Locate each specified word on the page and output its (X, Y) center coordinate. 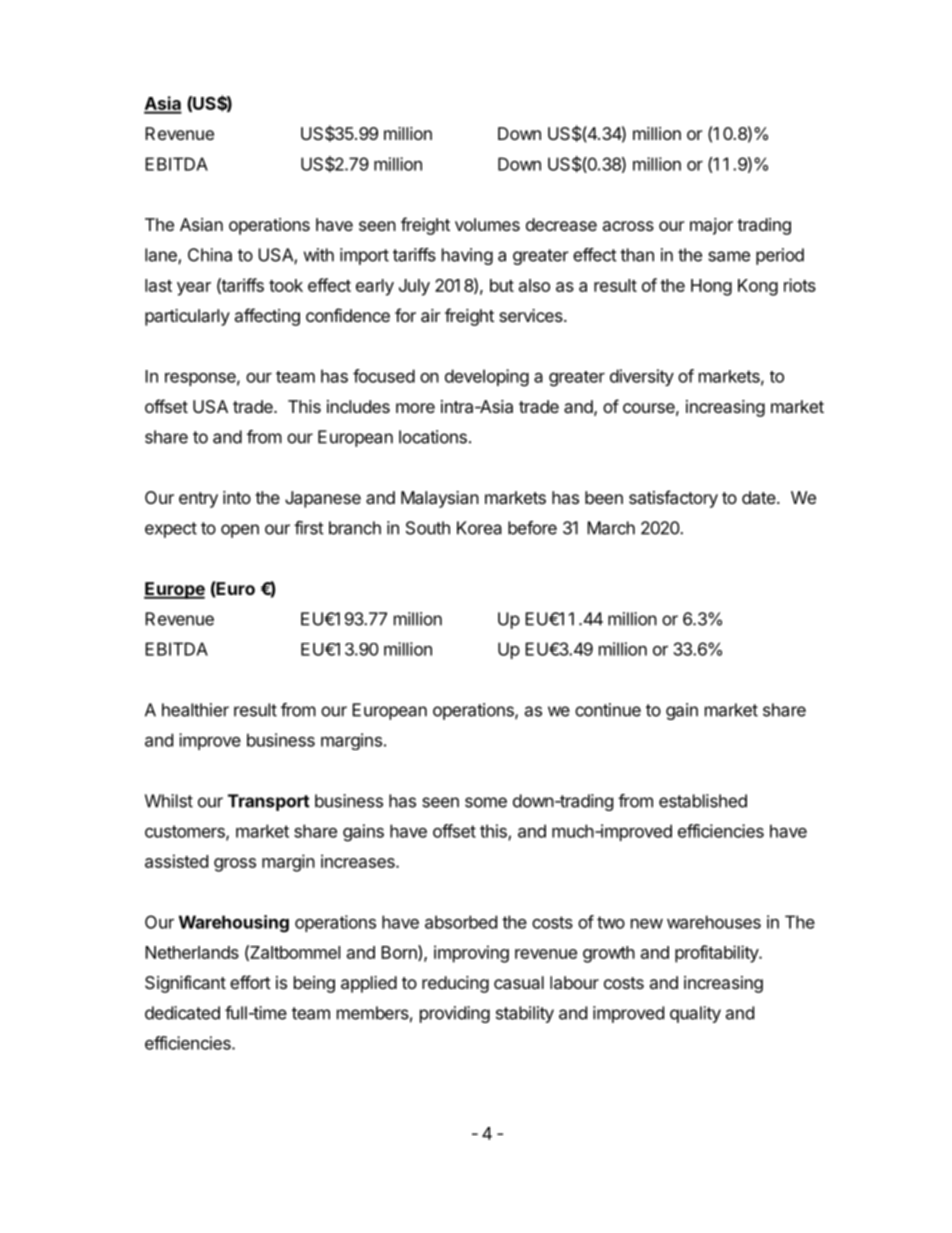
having (467, 256)
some (486, 802)
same (729, 256)
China (210, 255)
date (759, 497)
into (237, 497)
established (703, 801)
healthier (195, 710)
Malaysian (440, 499)
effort (250, 982)
